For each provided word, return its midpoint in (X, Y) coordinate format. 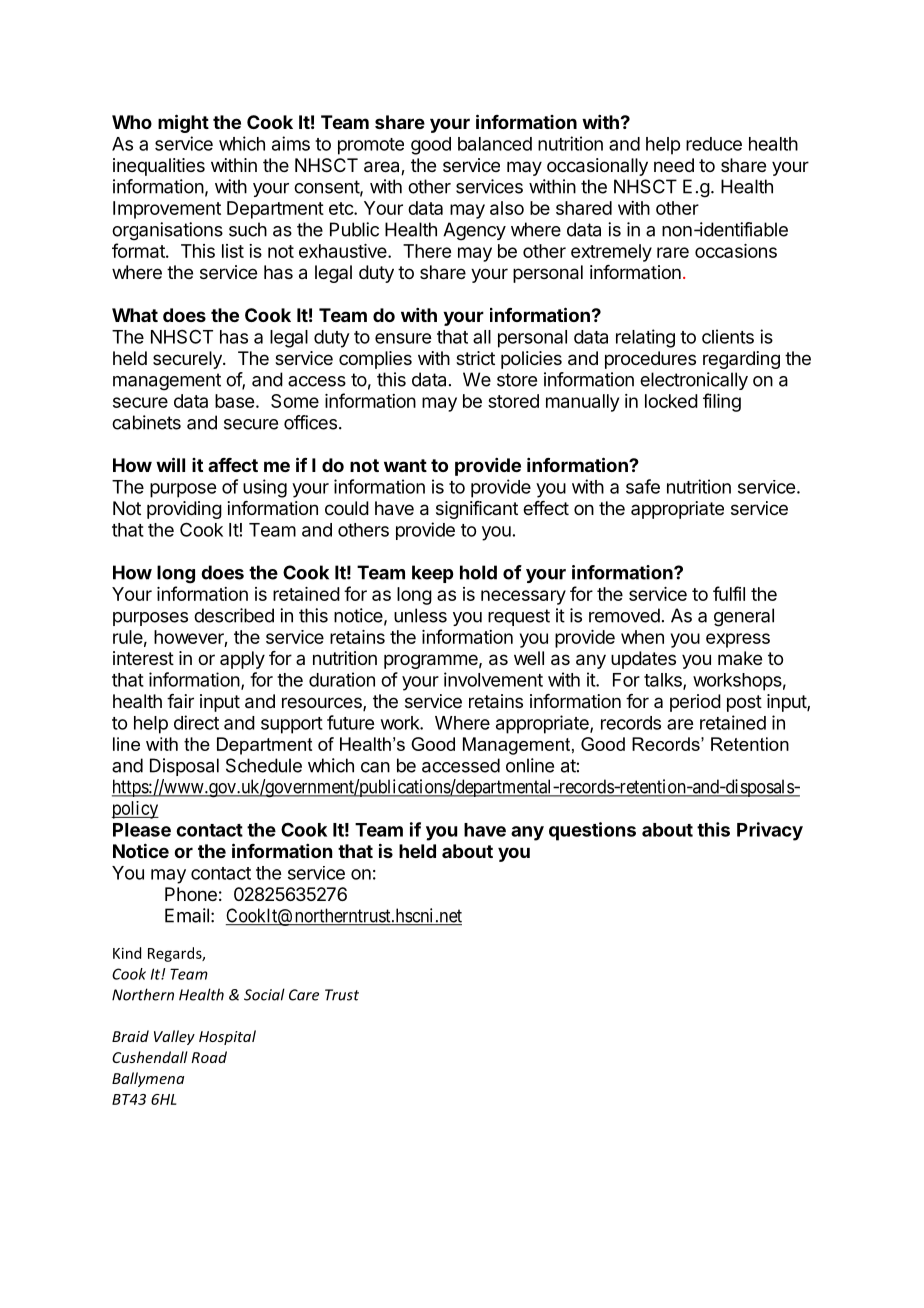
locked (671, 401)
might (183, 123)
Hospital (227, 1037)
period (695, 703)
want (405, 465)
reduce (714, 144)
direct (196, 722)
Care (304, 995)
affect (233, 465)
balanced (495, 144)
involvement (493, 679)
